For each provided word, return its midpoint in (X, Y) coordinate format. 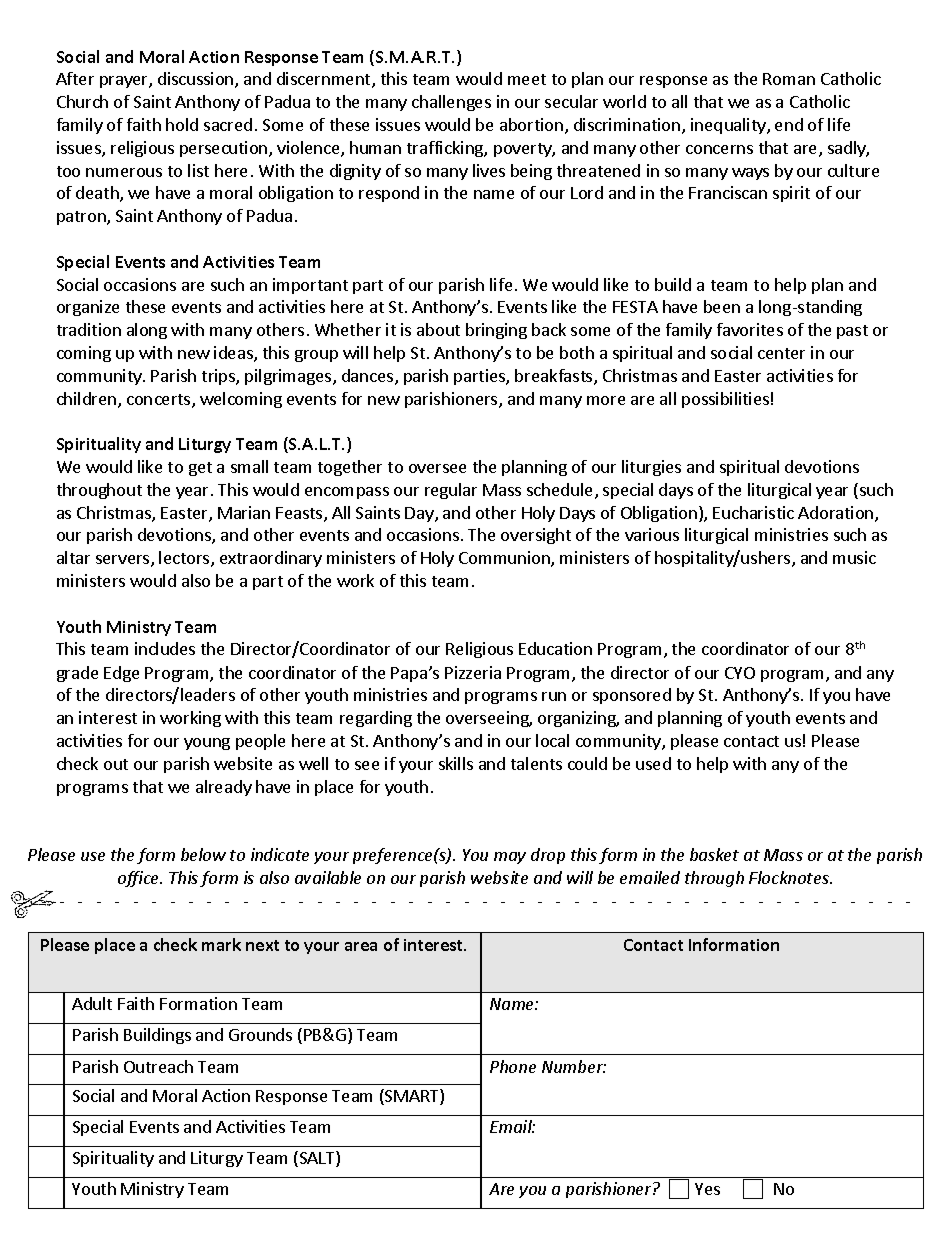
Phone (513, 1066)
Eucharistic (753, 512)
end (789, 124)
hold (182, 124)
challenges (451, 103)
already (224, 788)
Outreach (158, 1066)
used (653, 763)
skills (456, 763)
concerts (160, 401)
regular (451, 491)
